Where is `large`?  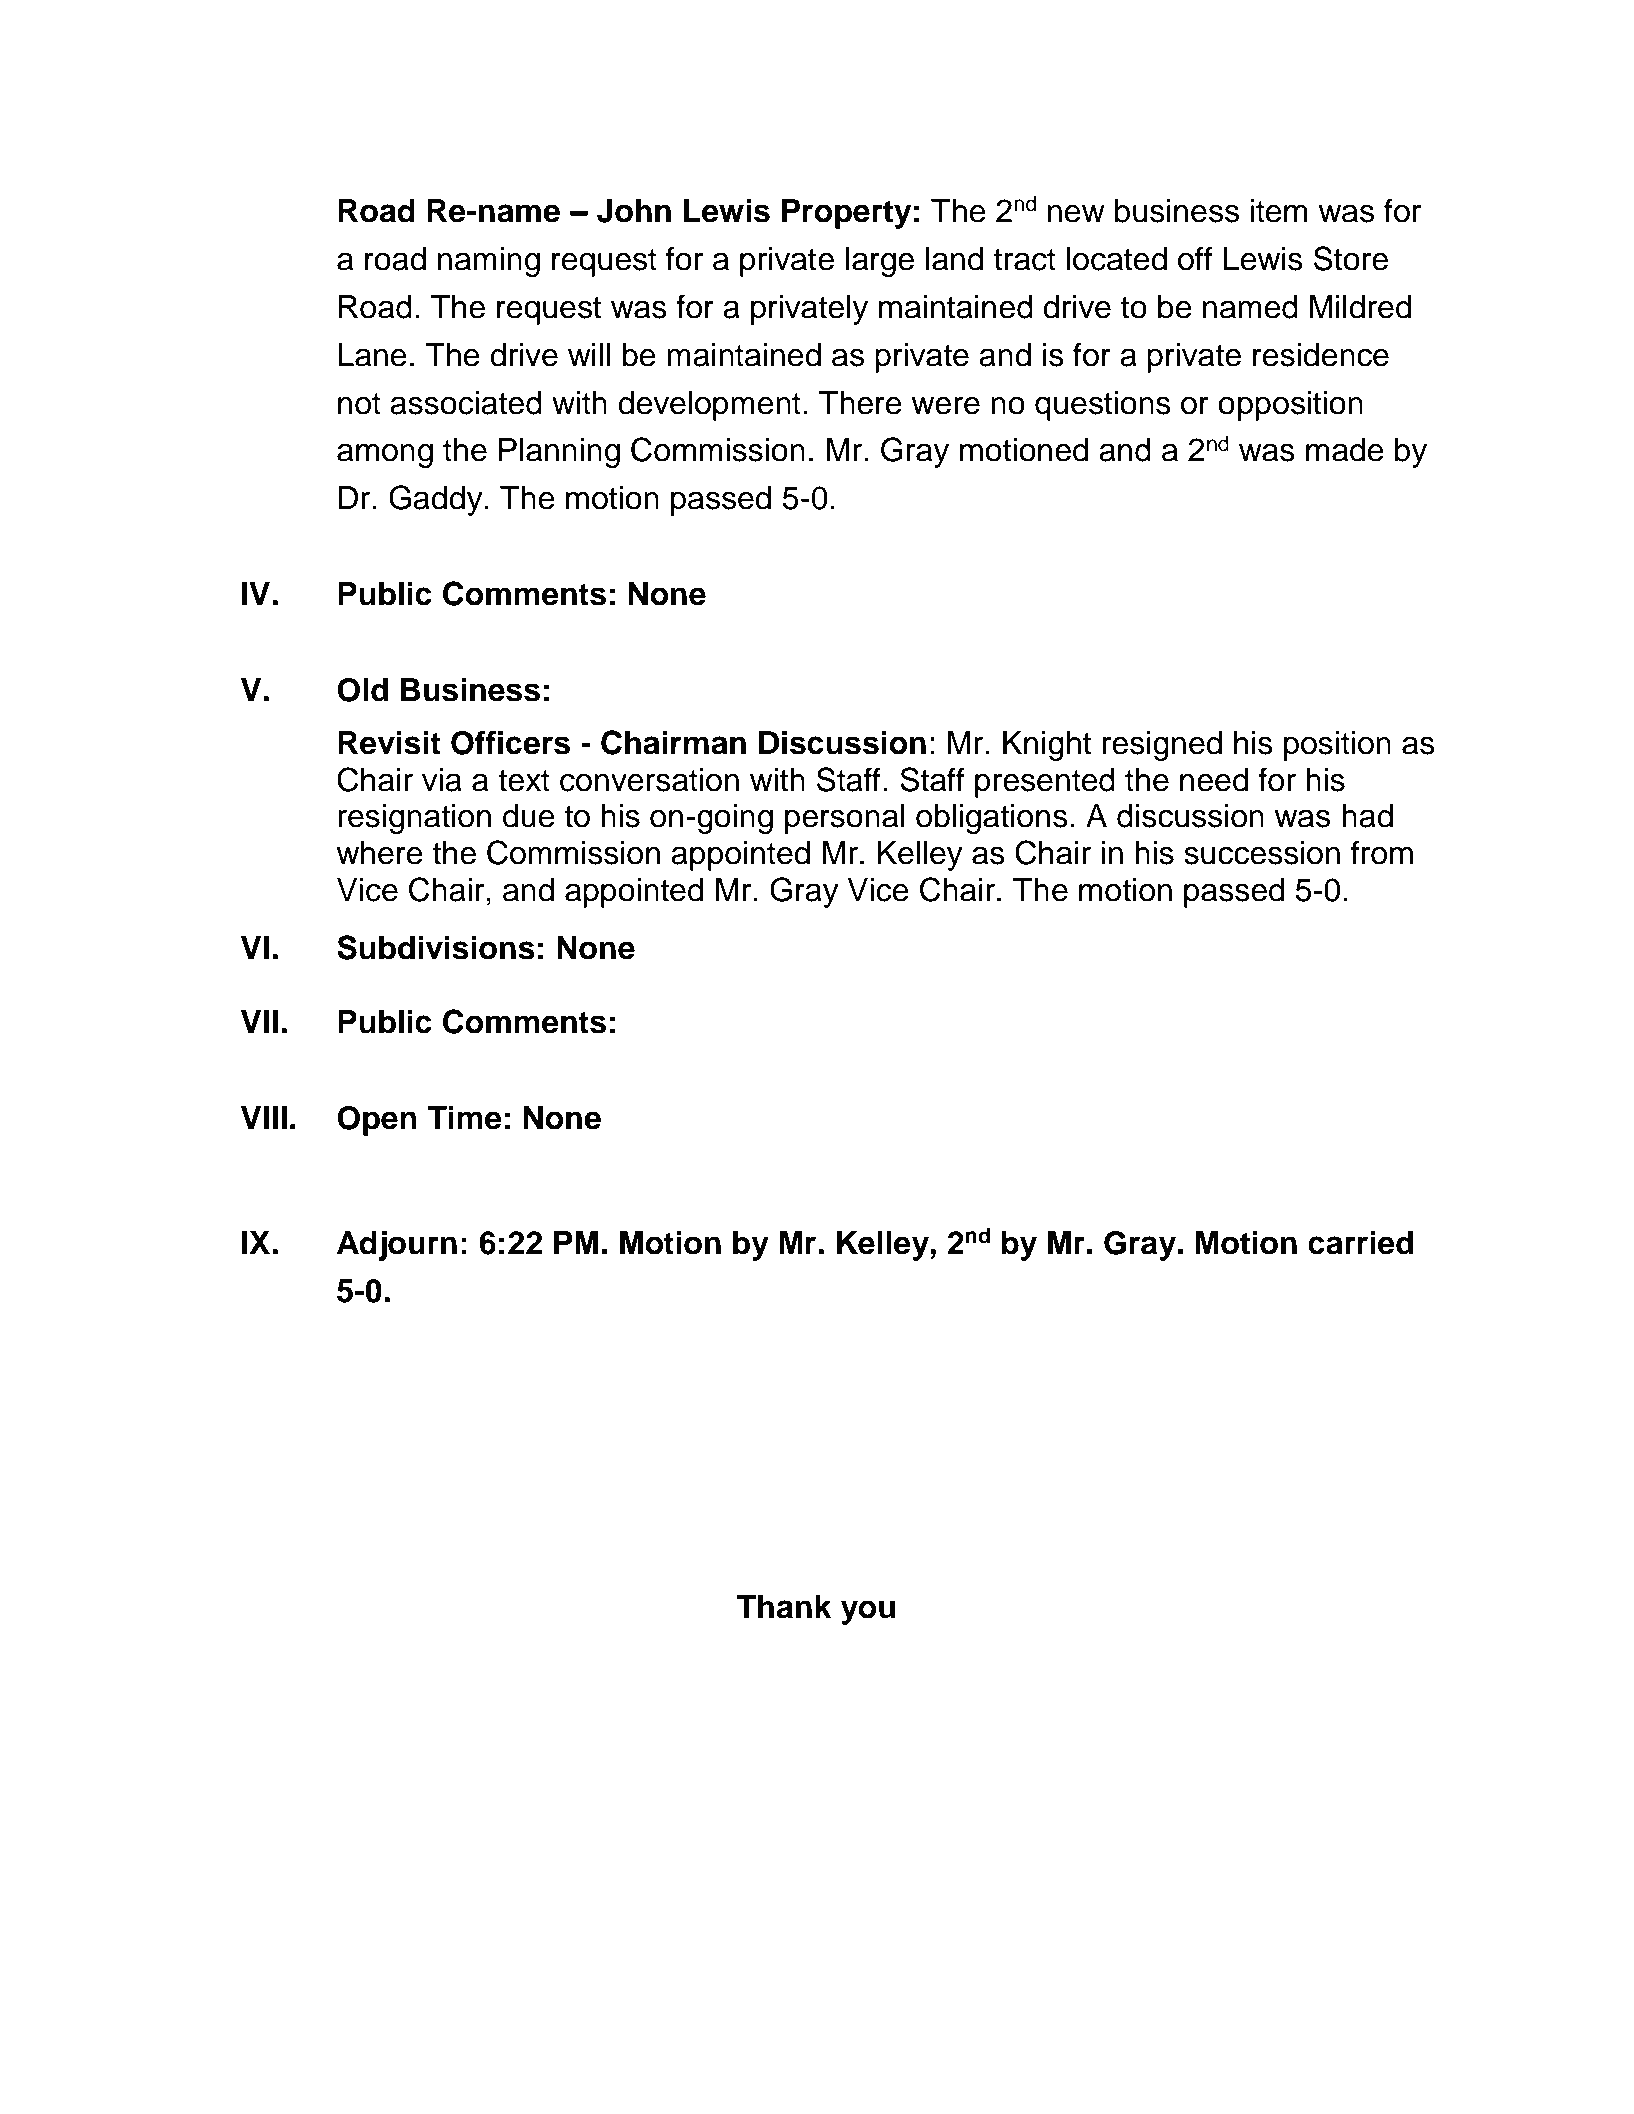 large is located at coordinates (880, 262).
